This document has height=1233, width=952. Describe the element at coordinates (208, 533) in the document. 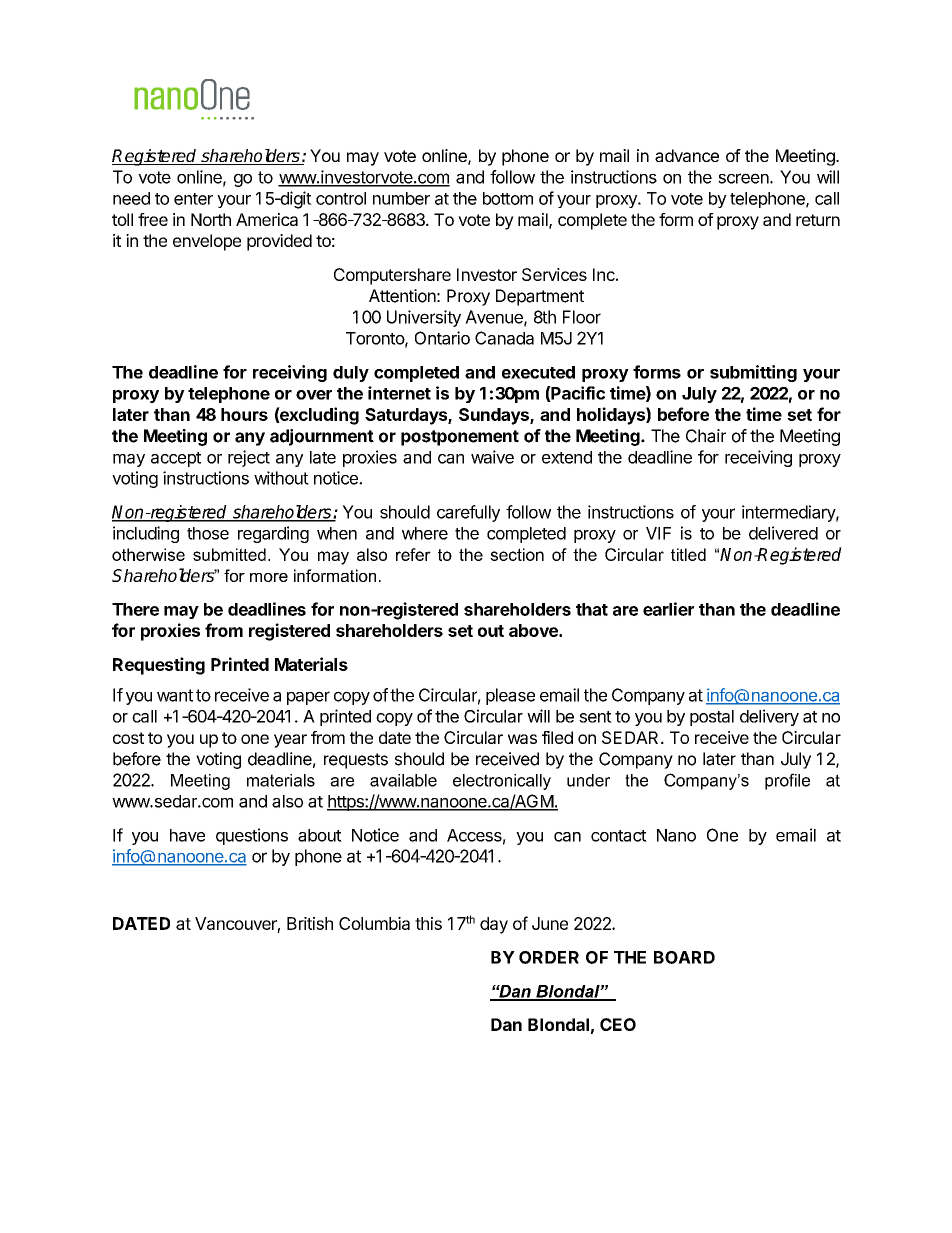

I see `those` at that location.
